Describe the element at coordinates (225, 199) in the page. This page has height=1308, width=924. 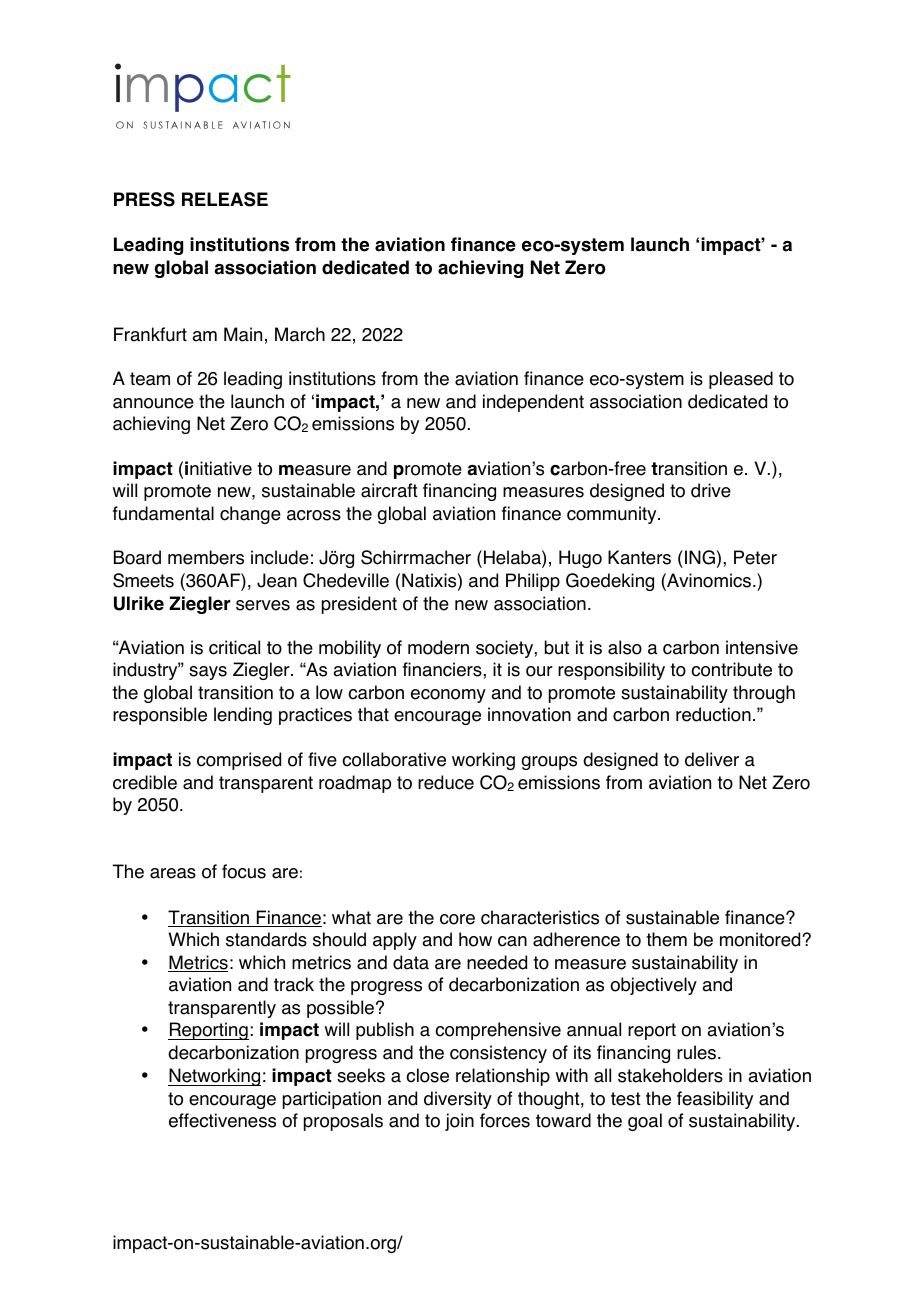
I see `RELEASE` at that location.
